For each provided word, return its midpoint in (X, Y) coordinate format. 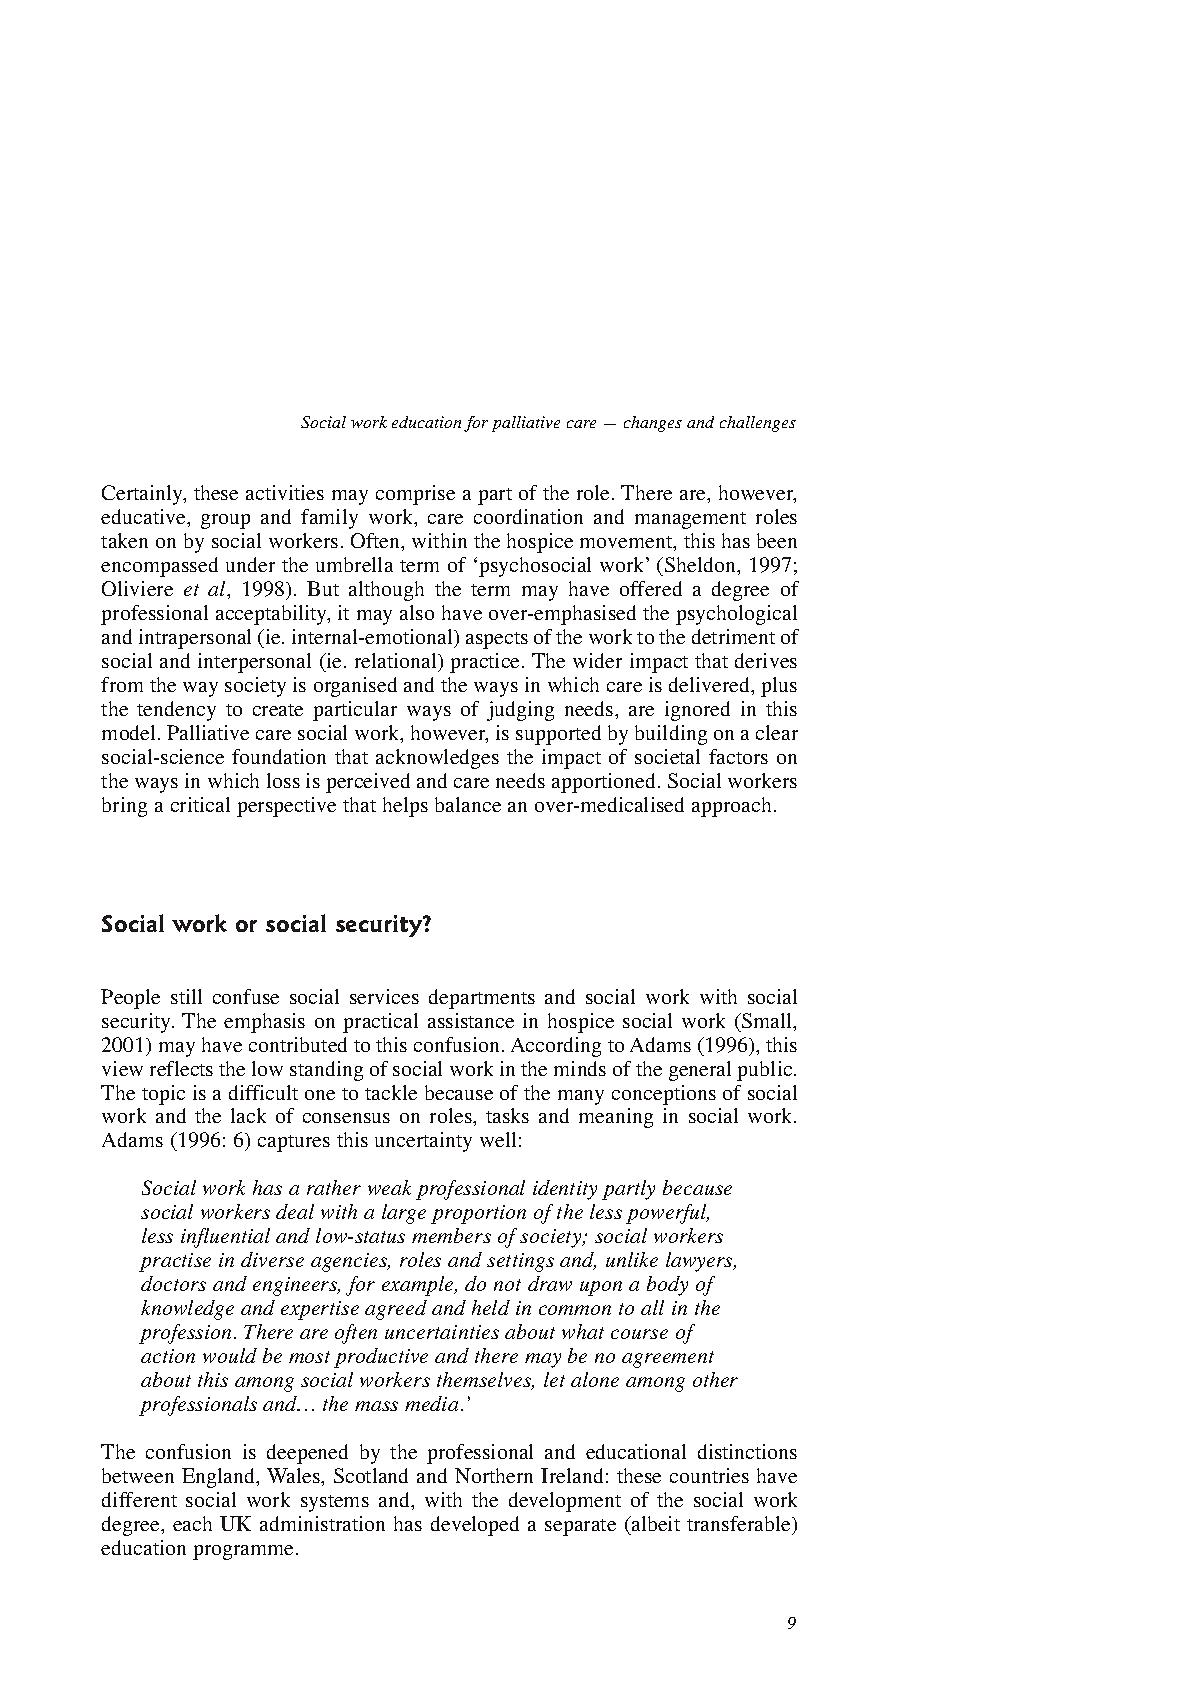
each (192, 1523)
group (225, 521)
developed (475, 1526)
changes (653, 424)
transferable (740, 1523)
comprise (415, 495)
